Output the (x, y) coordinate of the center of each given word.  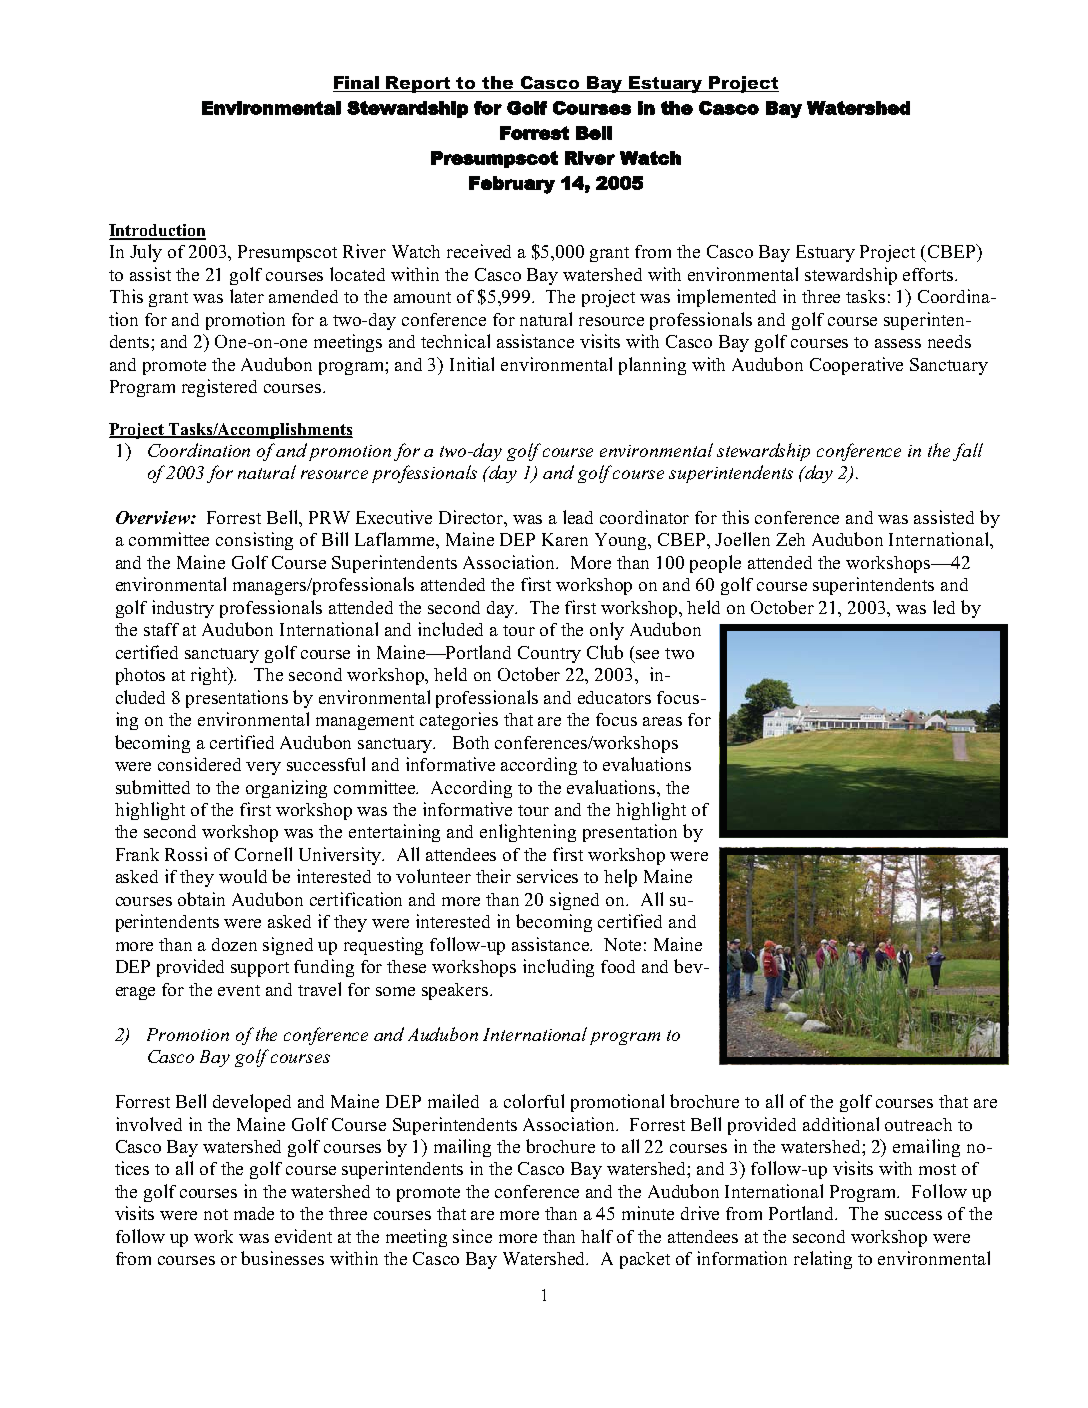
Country (549, 654)
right (210, 676)
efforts (929, 274)
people (715, 564)
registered (219, 388)
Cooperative (856, 366)
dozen (234, 944)
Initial (472, 364)
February (512, 185)
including (558, 968)
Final (357, 84)
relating (823, 1260)
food (618, 966)
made (254, 1213)
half (597, 1236)
